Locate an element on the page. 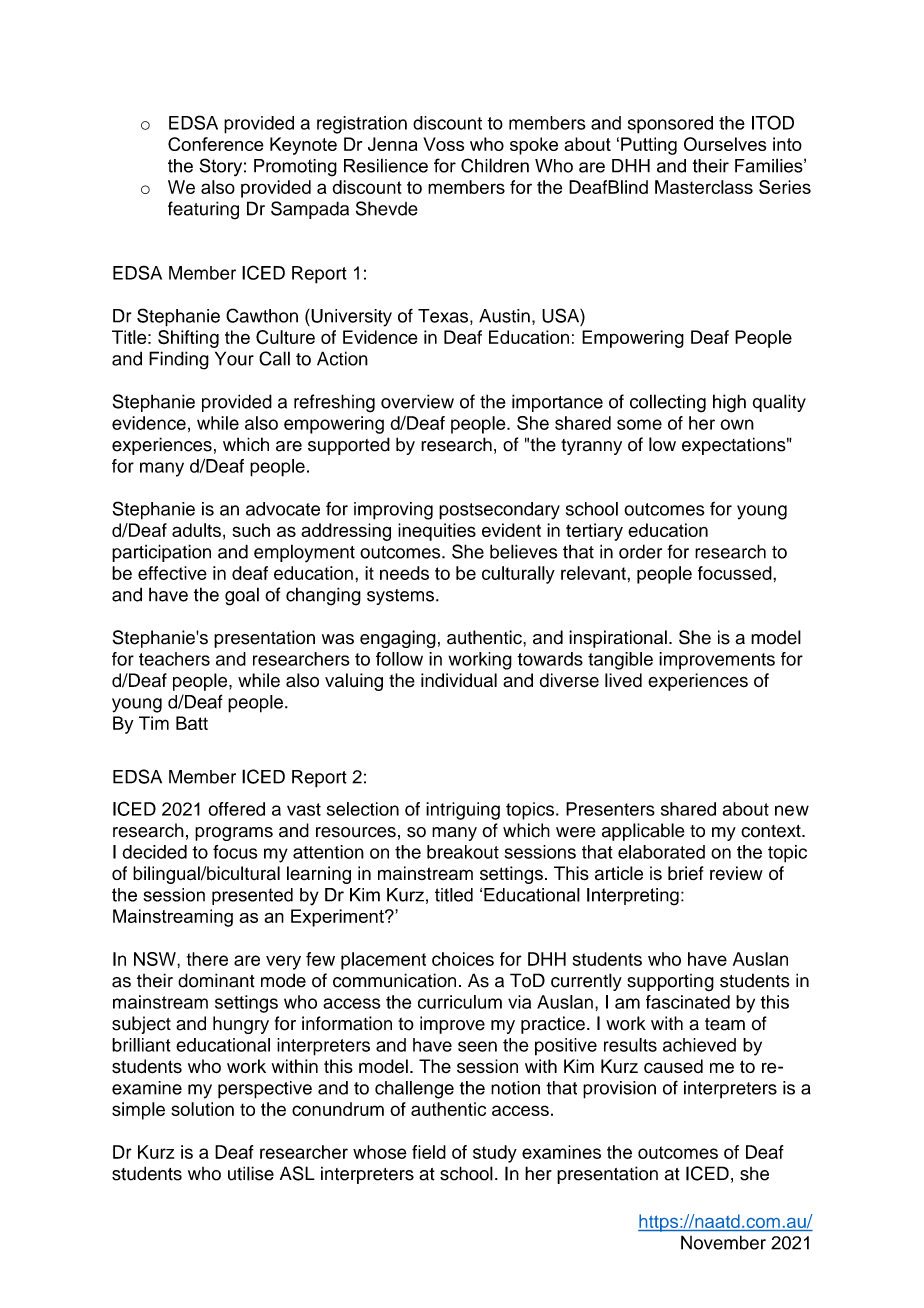 This image has height=1308, width=924. teachers is located at coordinates (174, 659).
